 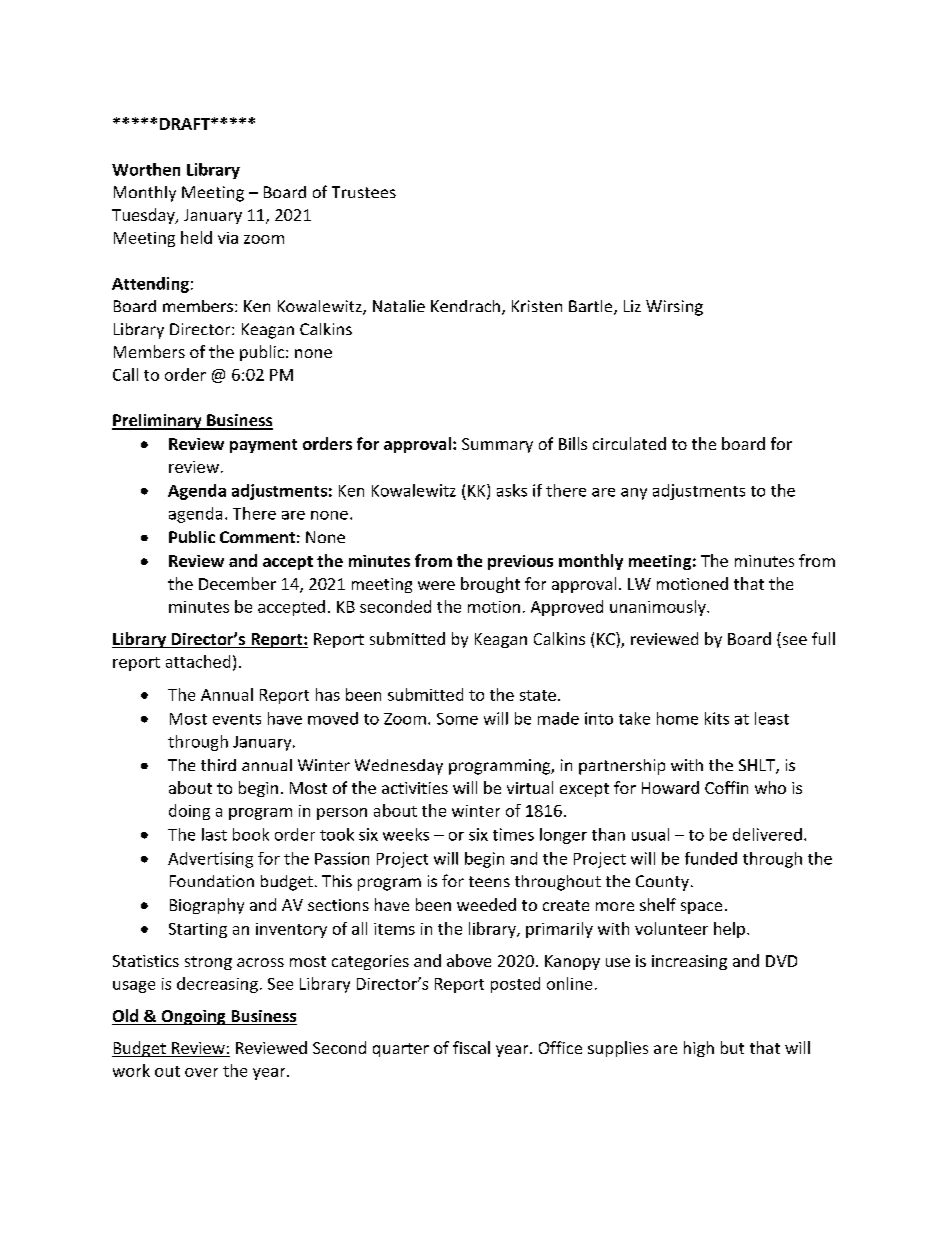 What do you see at coordinates (193, 1017) in the image?
I see `Ongoing` at bounding box center [193, 1017].
